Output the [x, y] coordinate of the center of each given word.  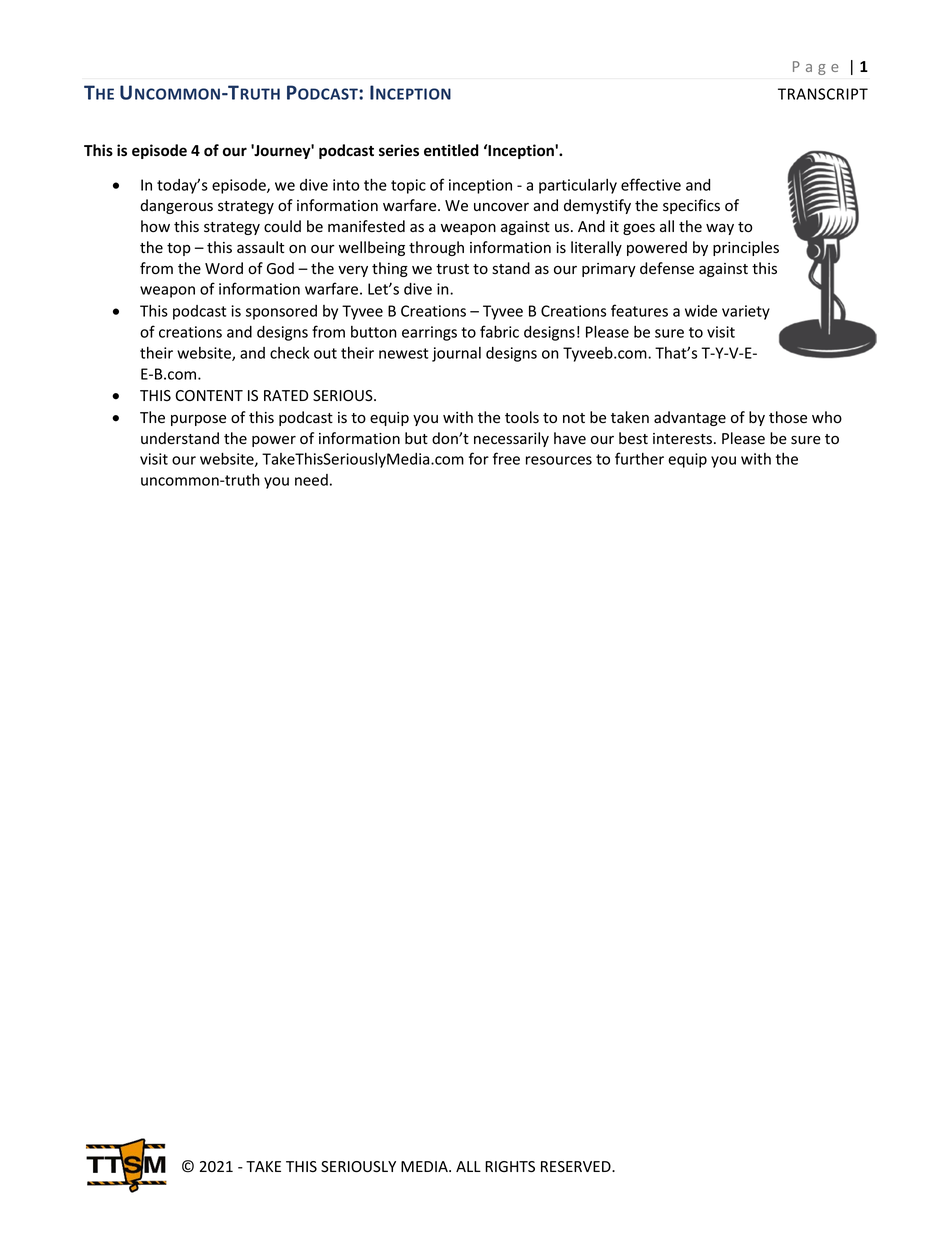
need [311, 480]
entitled [451, 150]
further [639, 458]
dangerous [176, 206]
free [506, 458]
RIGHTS [510, 1167]
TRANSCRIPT [823, 94]
